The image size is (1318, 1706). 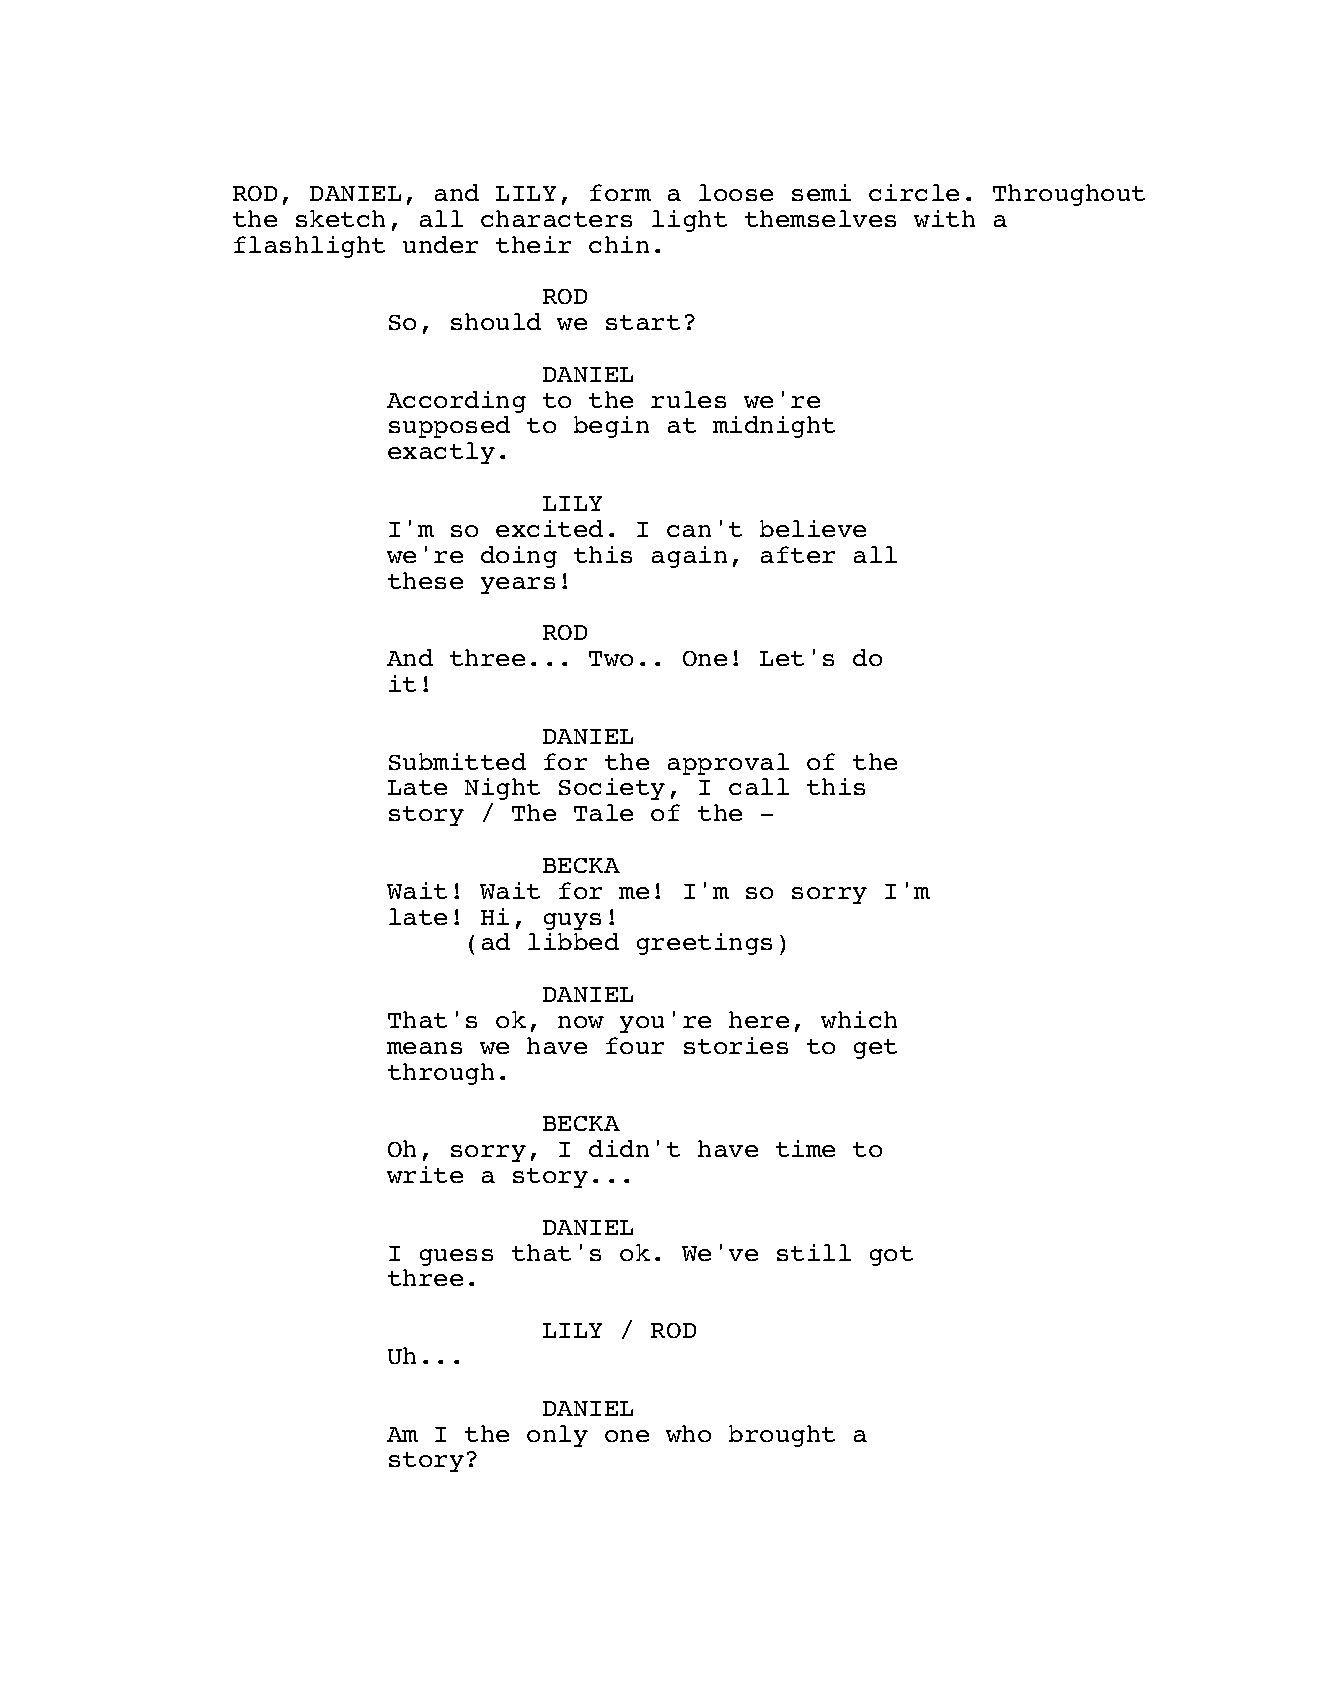 What do you see at coordinates (440, 244) in the screenshot?
I see `under` at bounding box center [440, 244].
